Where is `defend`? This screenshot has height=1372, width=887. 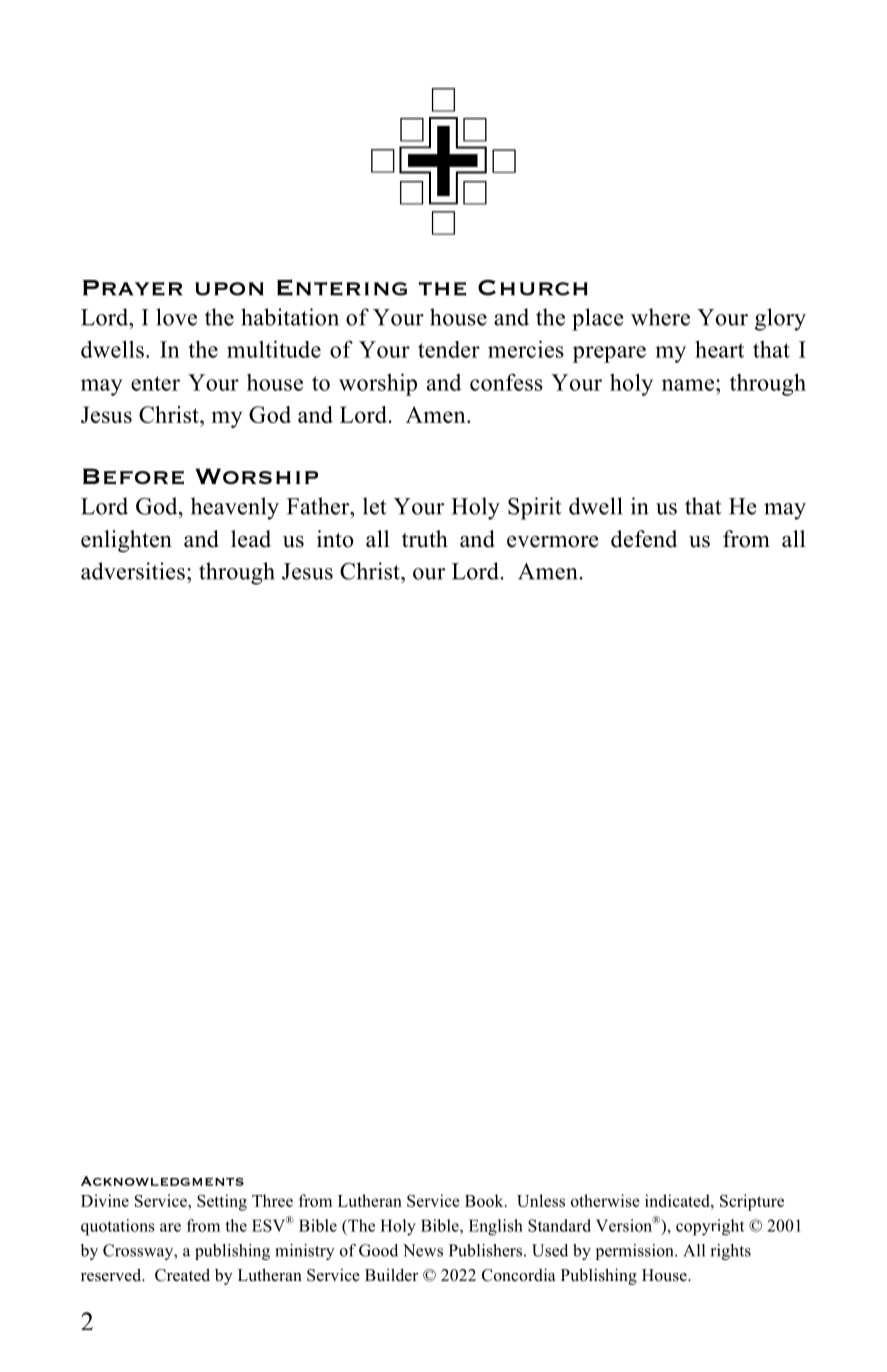 defend is located at coordinates (644, 539).
